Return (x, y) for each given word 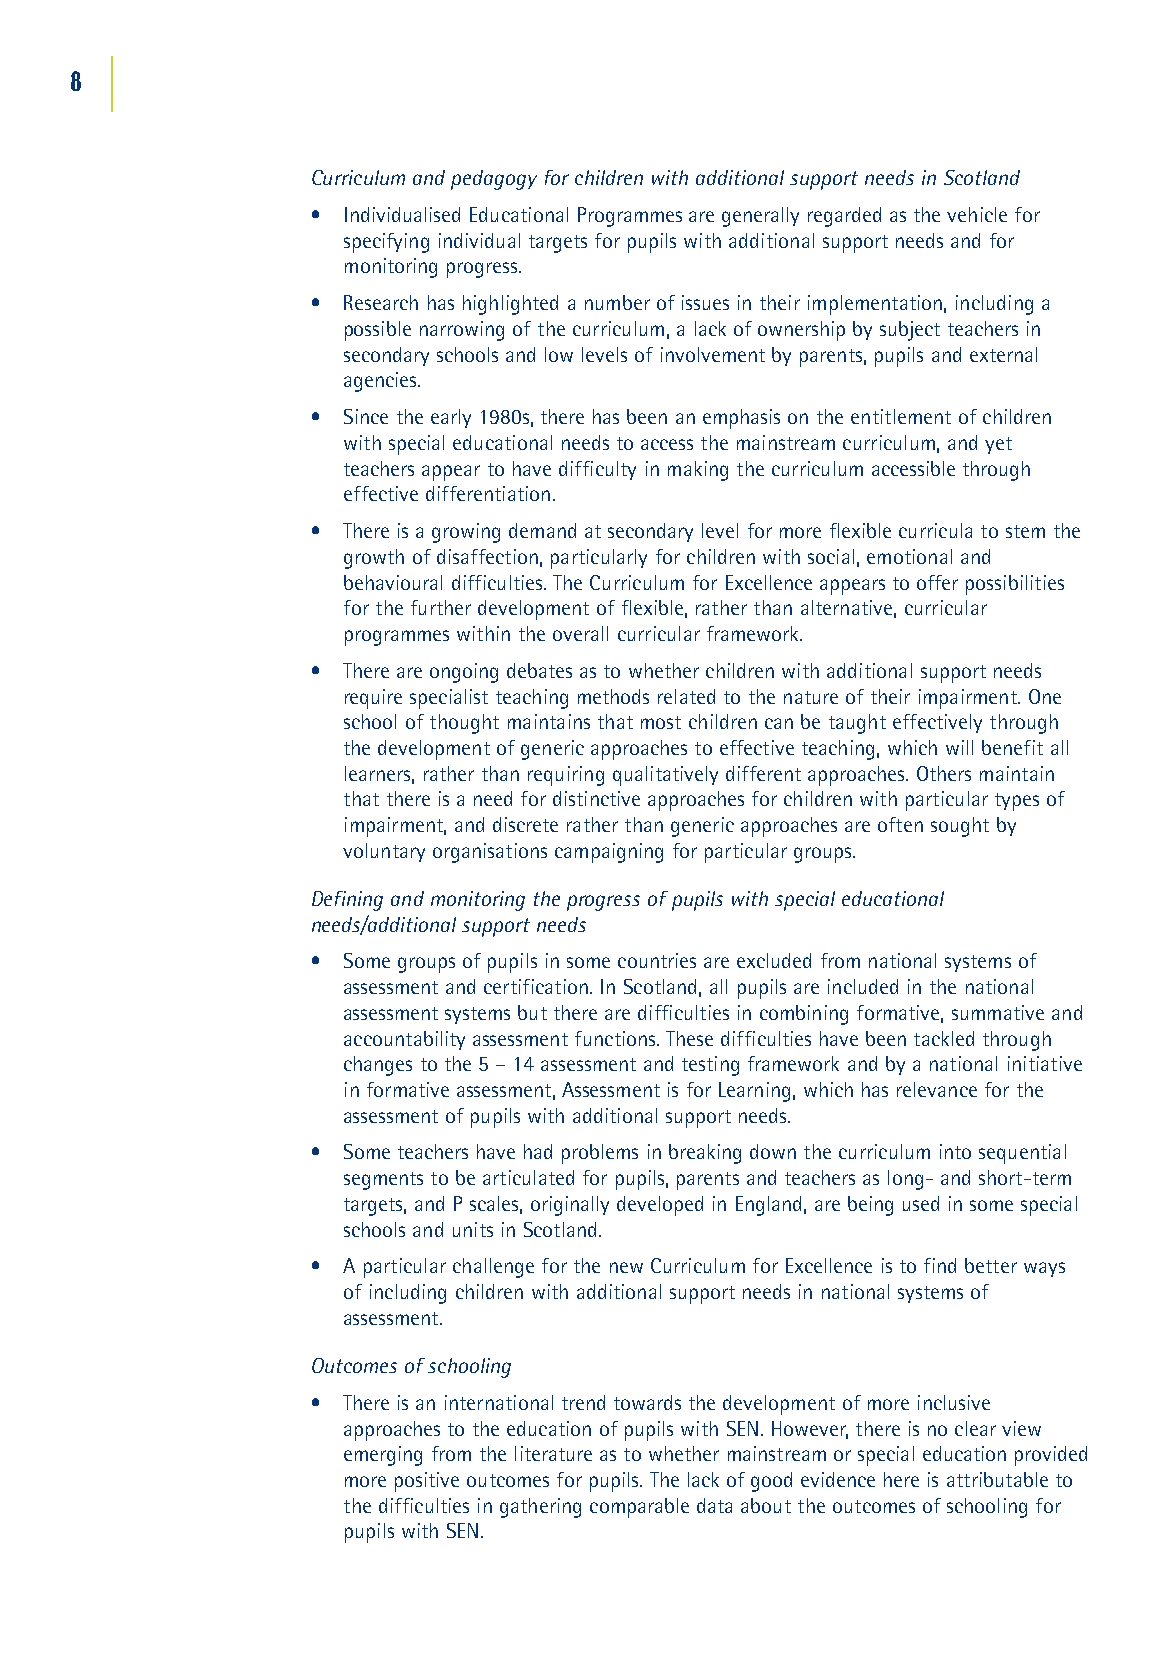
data (714, 1505)
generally (760, 217)
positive (427, 1482)
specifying (386, 243)
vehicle (977, 214)
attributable (997, 1479)
